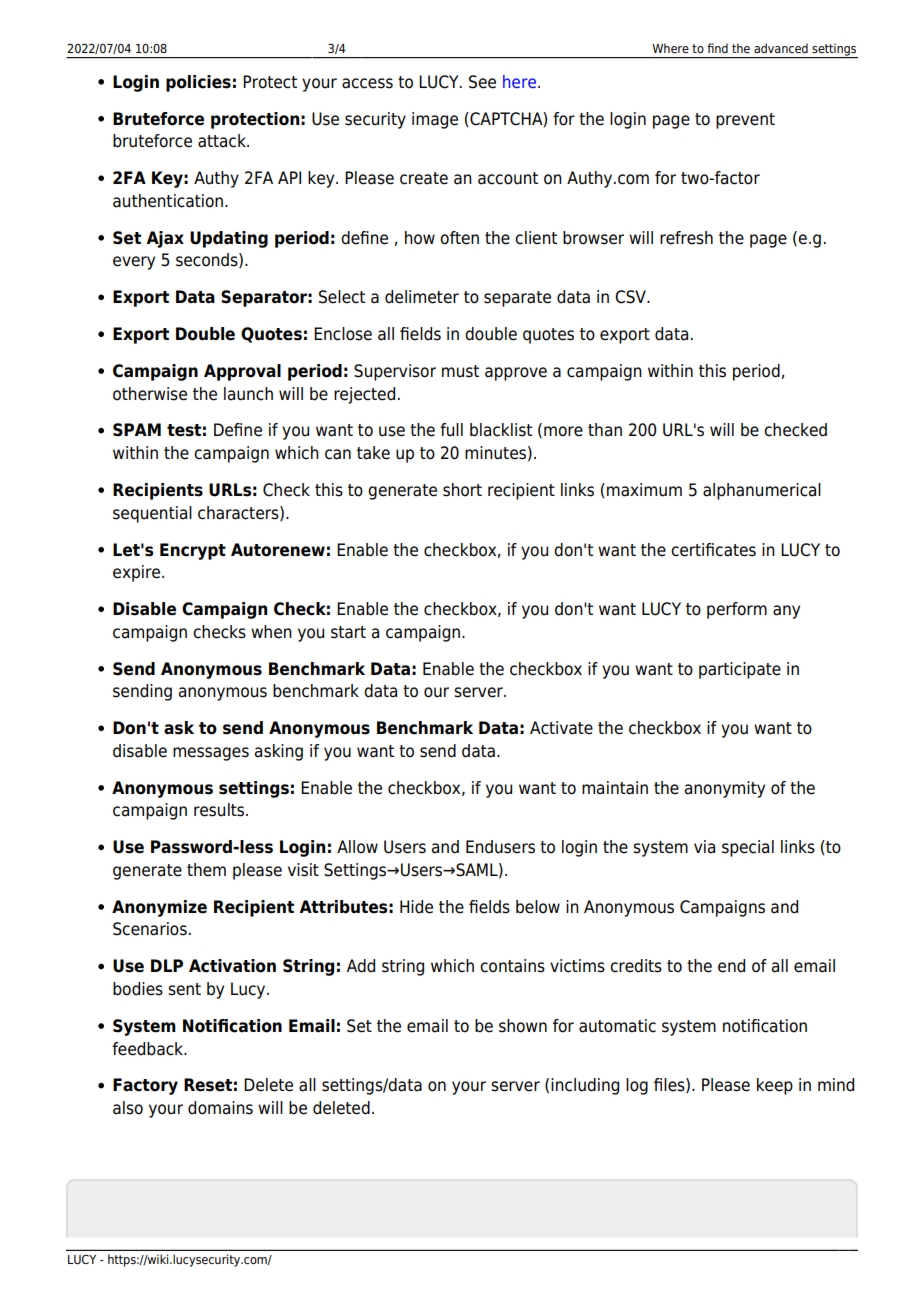 The image size is (924, 1308). Describe the element at coordinates (501, 430) in the image. I see `blacklist` at that location.
